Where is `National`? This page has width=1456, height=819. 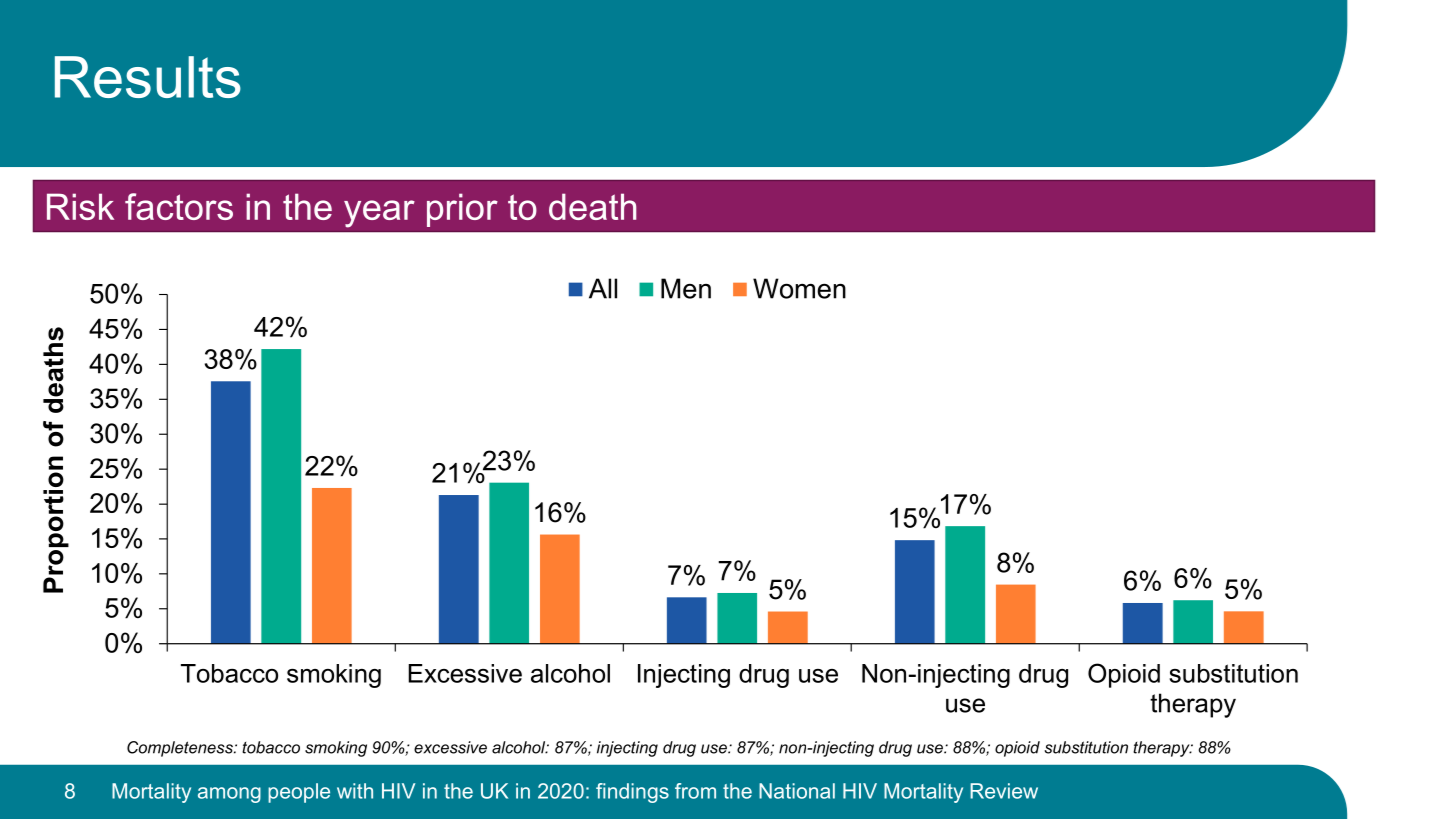 National is located at coordinates (797, 791).
